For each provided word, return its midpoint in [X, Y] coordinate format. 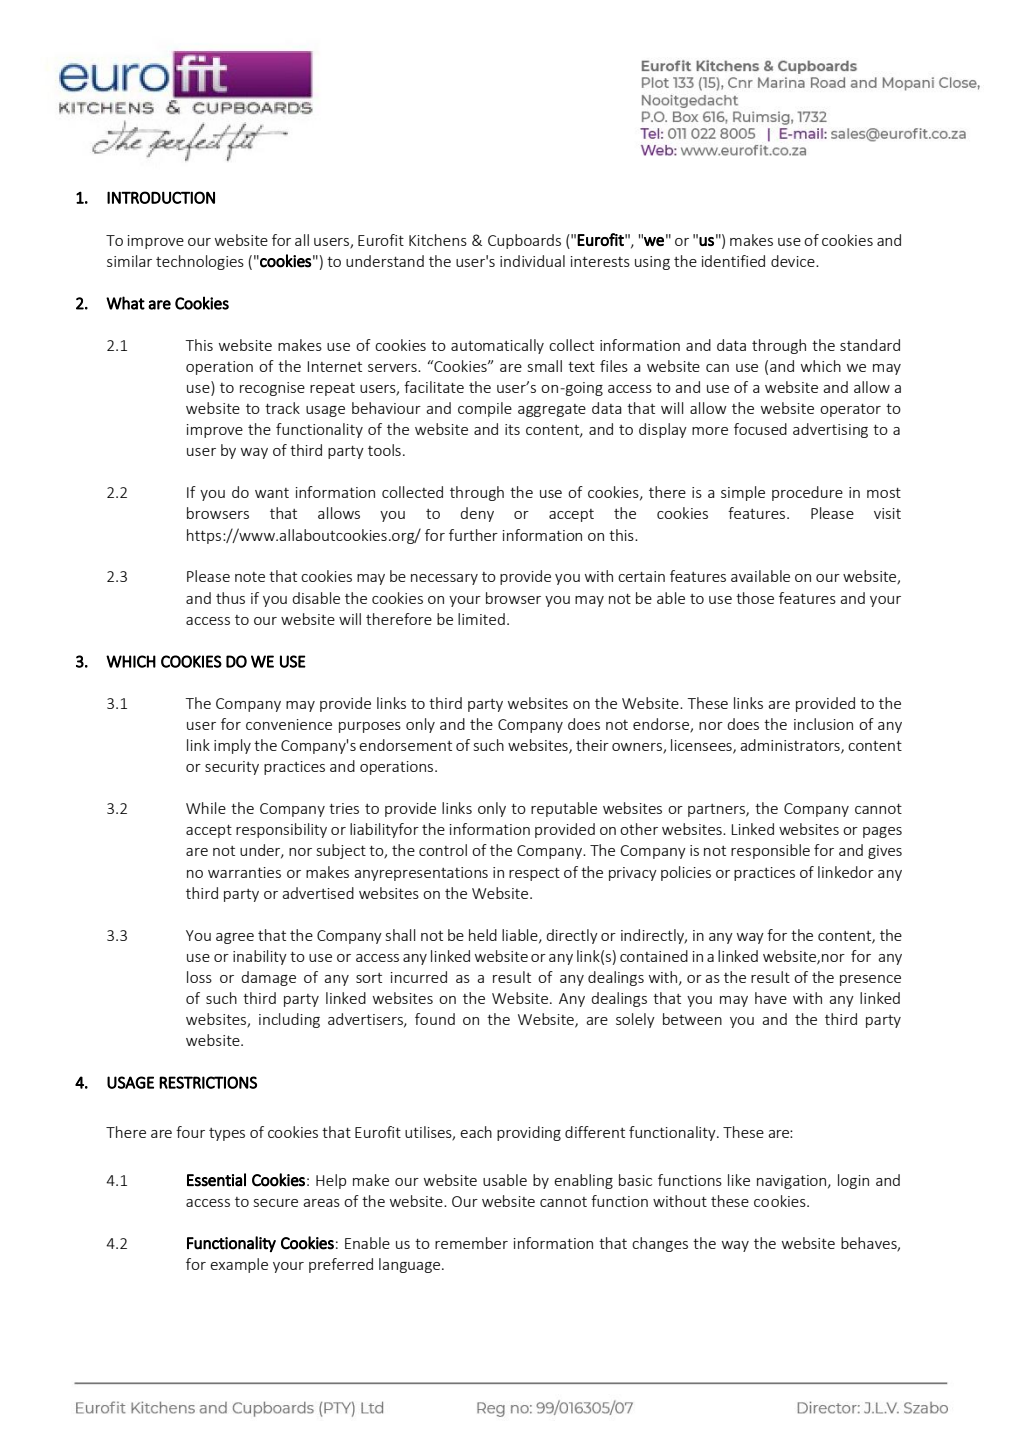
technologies [200, 262]
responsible [770, 851]
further [473, 535]
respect [534, 874]
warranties [244, 872]
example [239, 1265]
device [794, 261]
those [755, 598]
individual [532, 261]
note [250, 577]
